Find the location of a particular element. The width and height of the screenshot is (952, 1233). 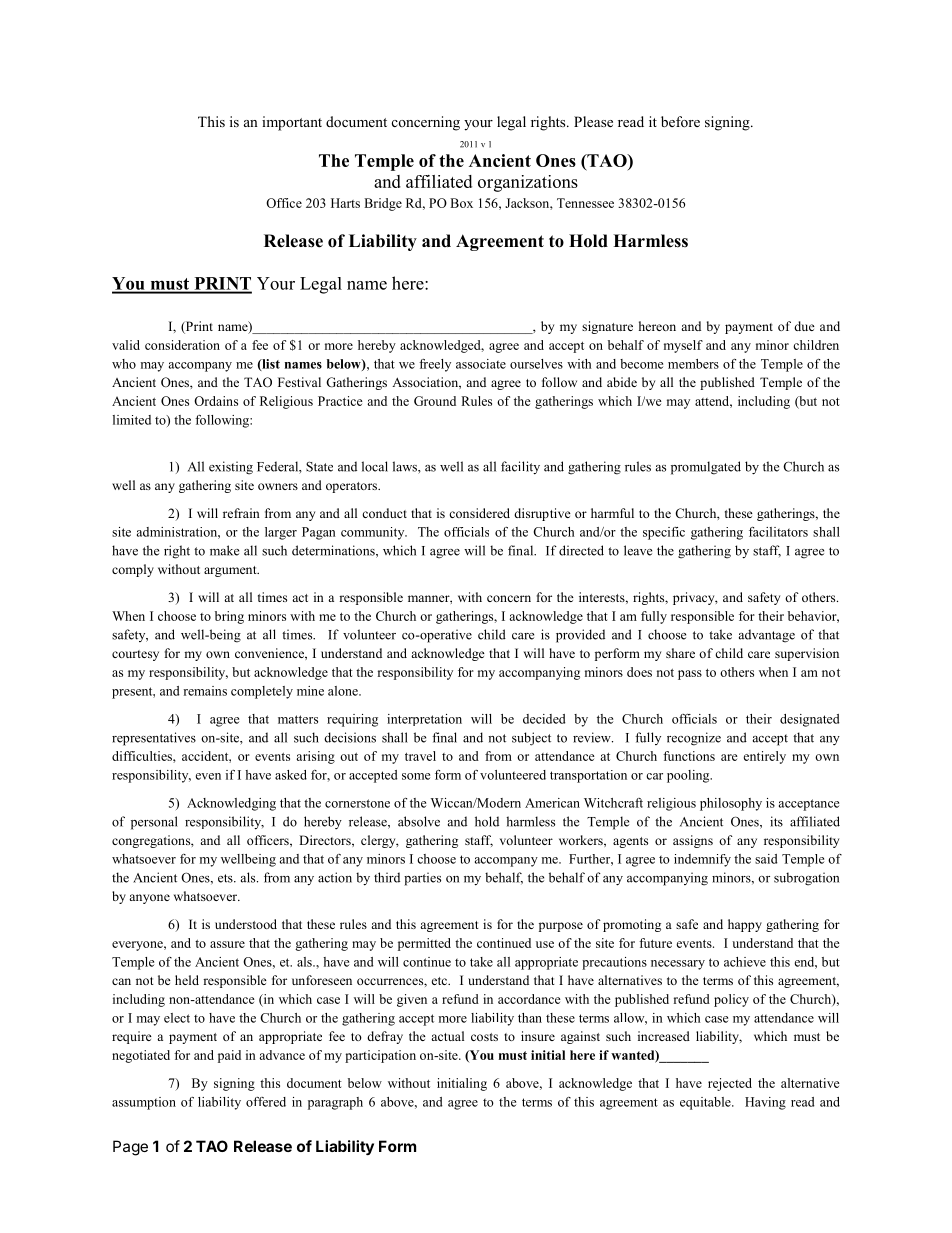

important is located at coordinates (292, 123).
